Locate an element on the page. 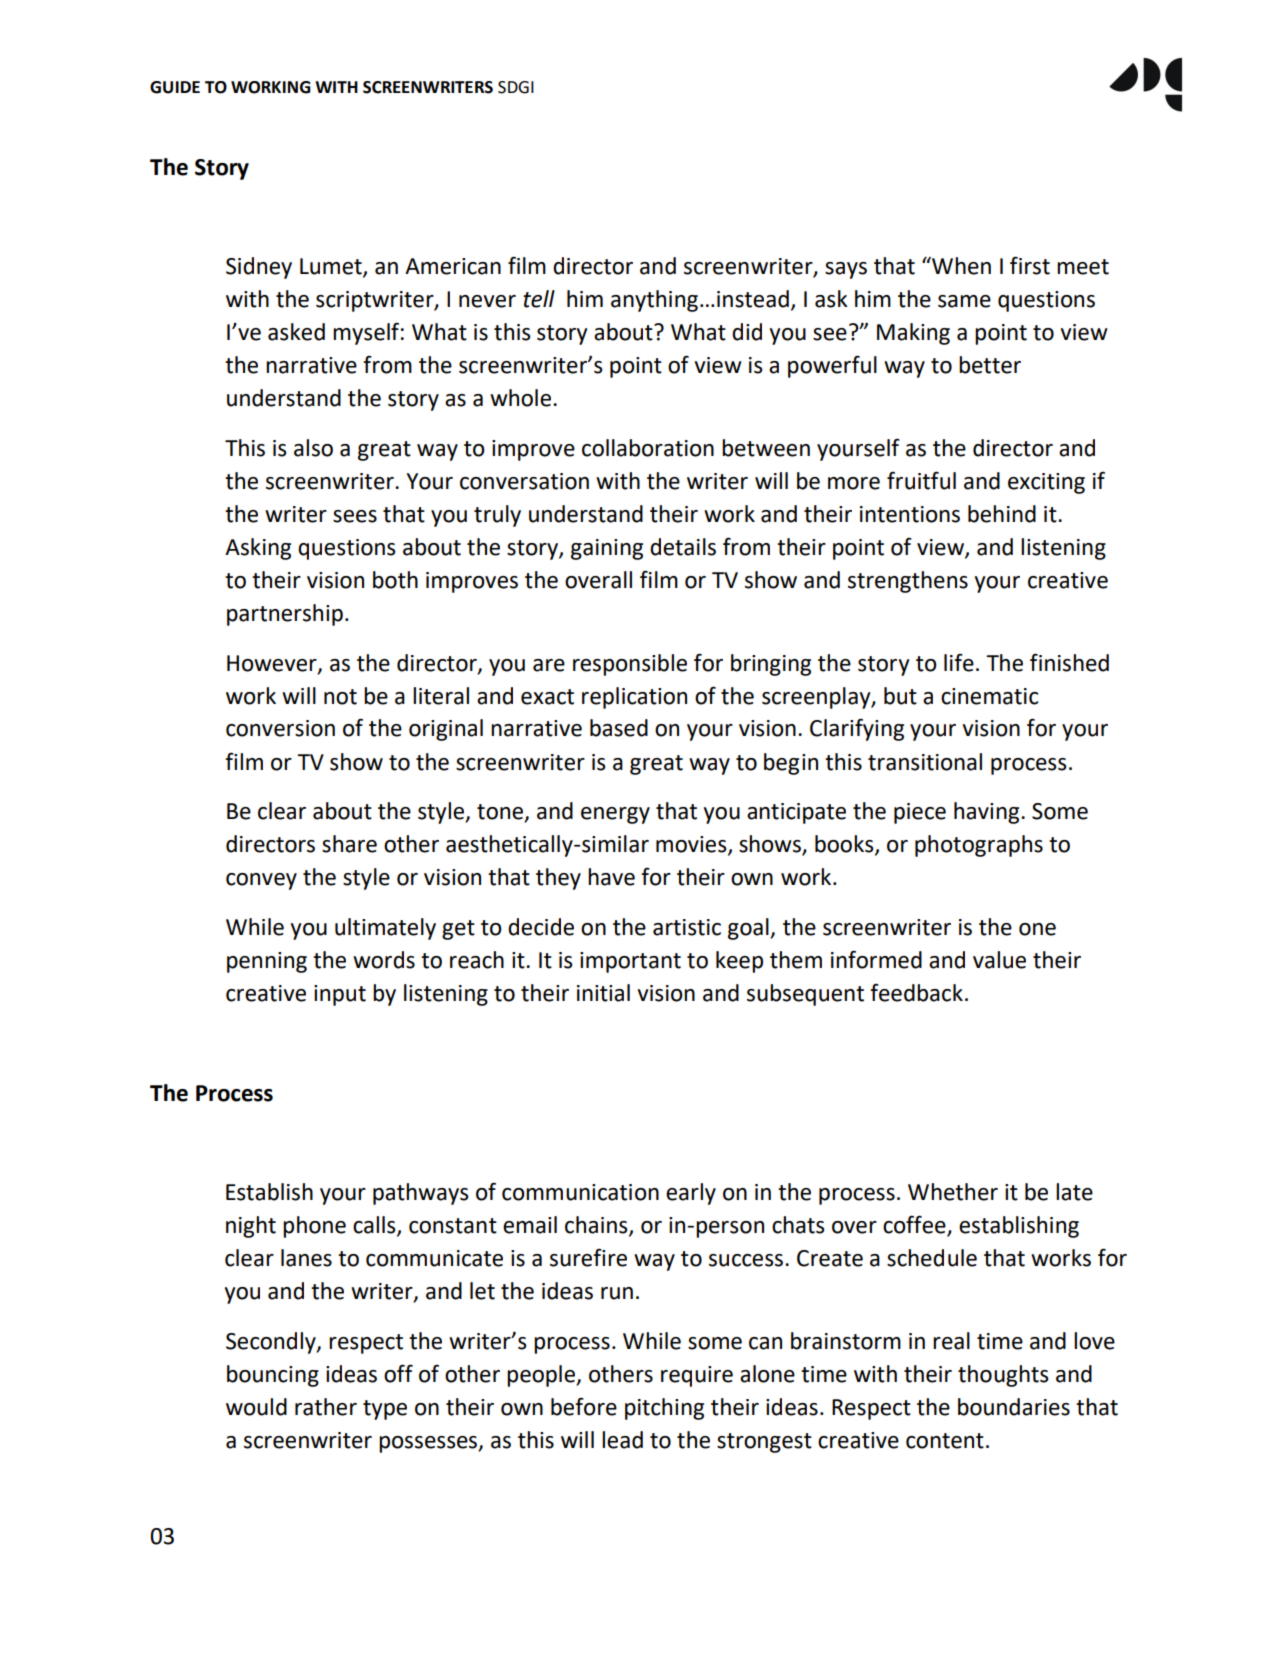 The height and width of the image is (1653, 1277). When is located at coordinates (960, 266).
